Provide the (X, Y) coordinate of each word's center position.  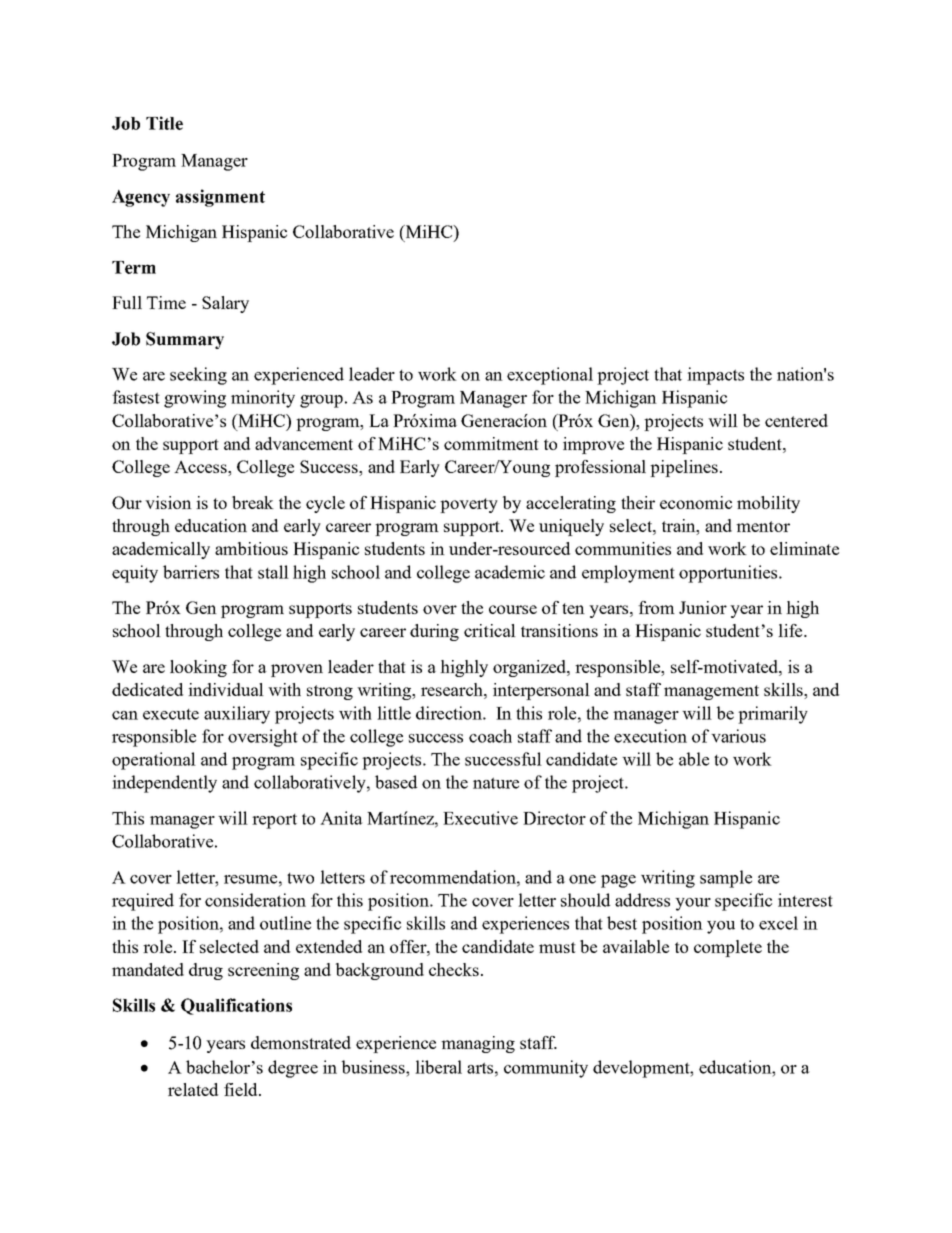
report (274, 821)
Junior (703, 607)
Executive (480, 818)
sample (726, 879)
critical (490, 630)
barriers (191, 572)
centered (796, 420)
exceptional (550, 376)
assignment (220, 198)
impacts (715, 376)
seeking (198, 376)
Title (164, 123)
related (193, 1089)
